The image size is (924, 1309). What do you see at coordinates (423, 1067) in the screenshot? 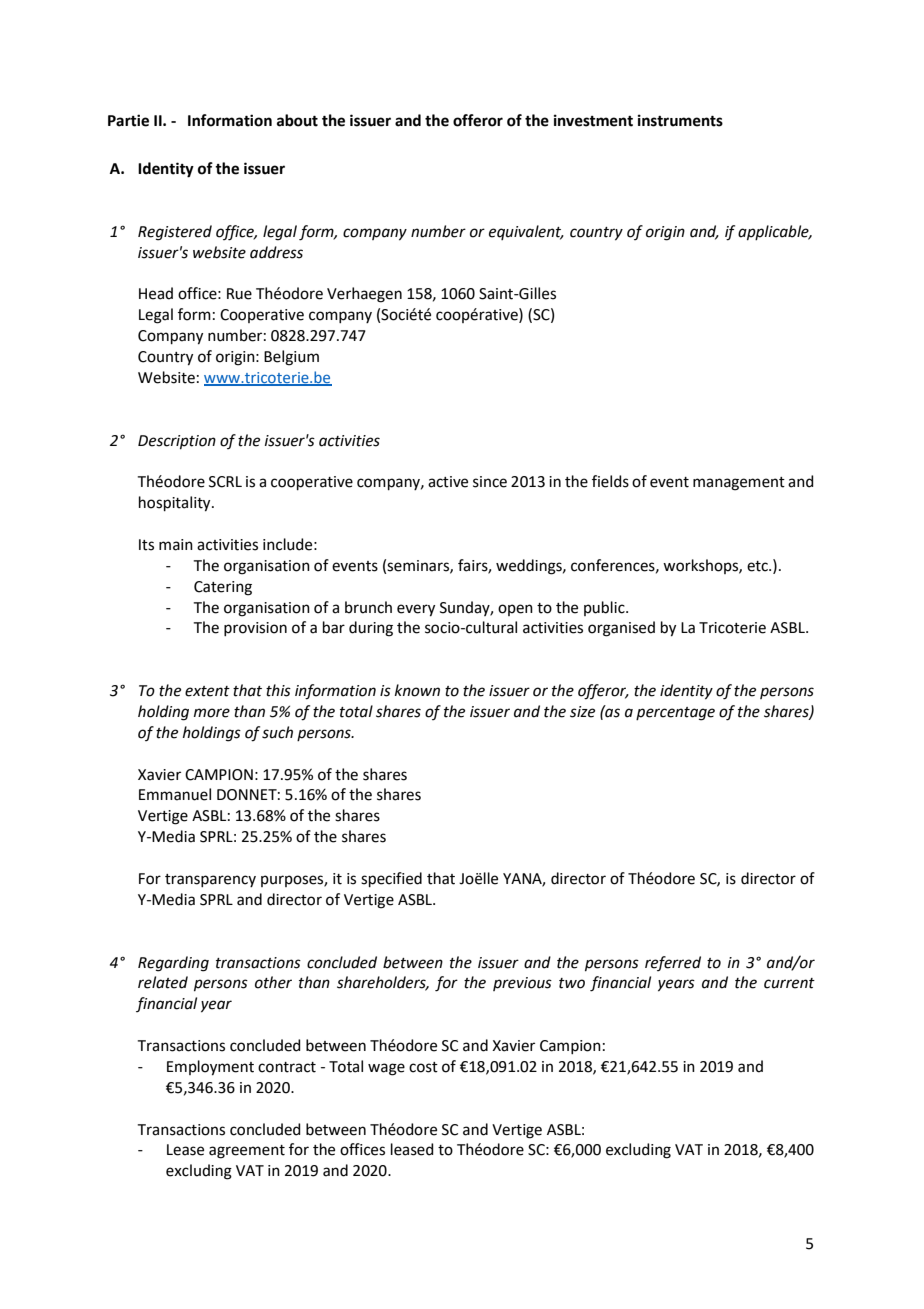
I see `cost` at bounding box center [423, 1067].
